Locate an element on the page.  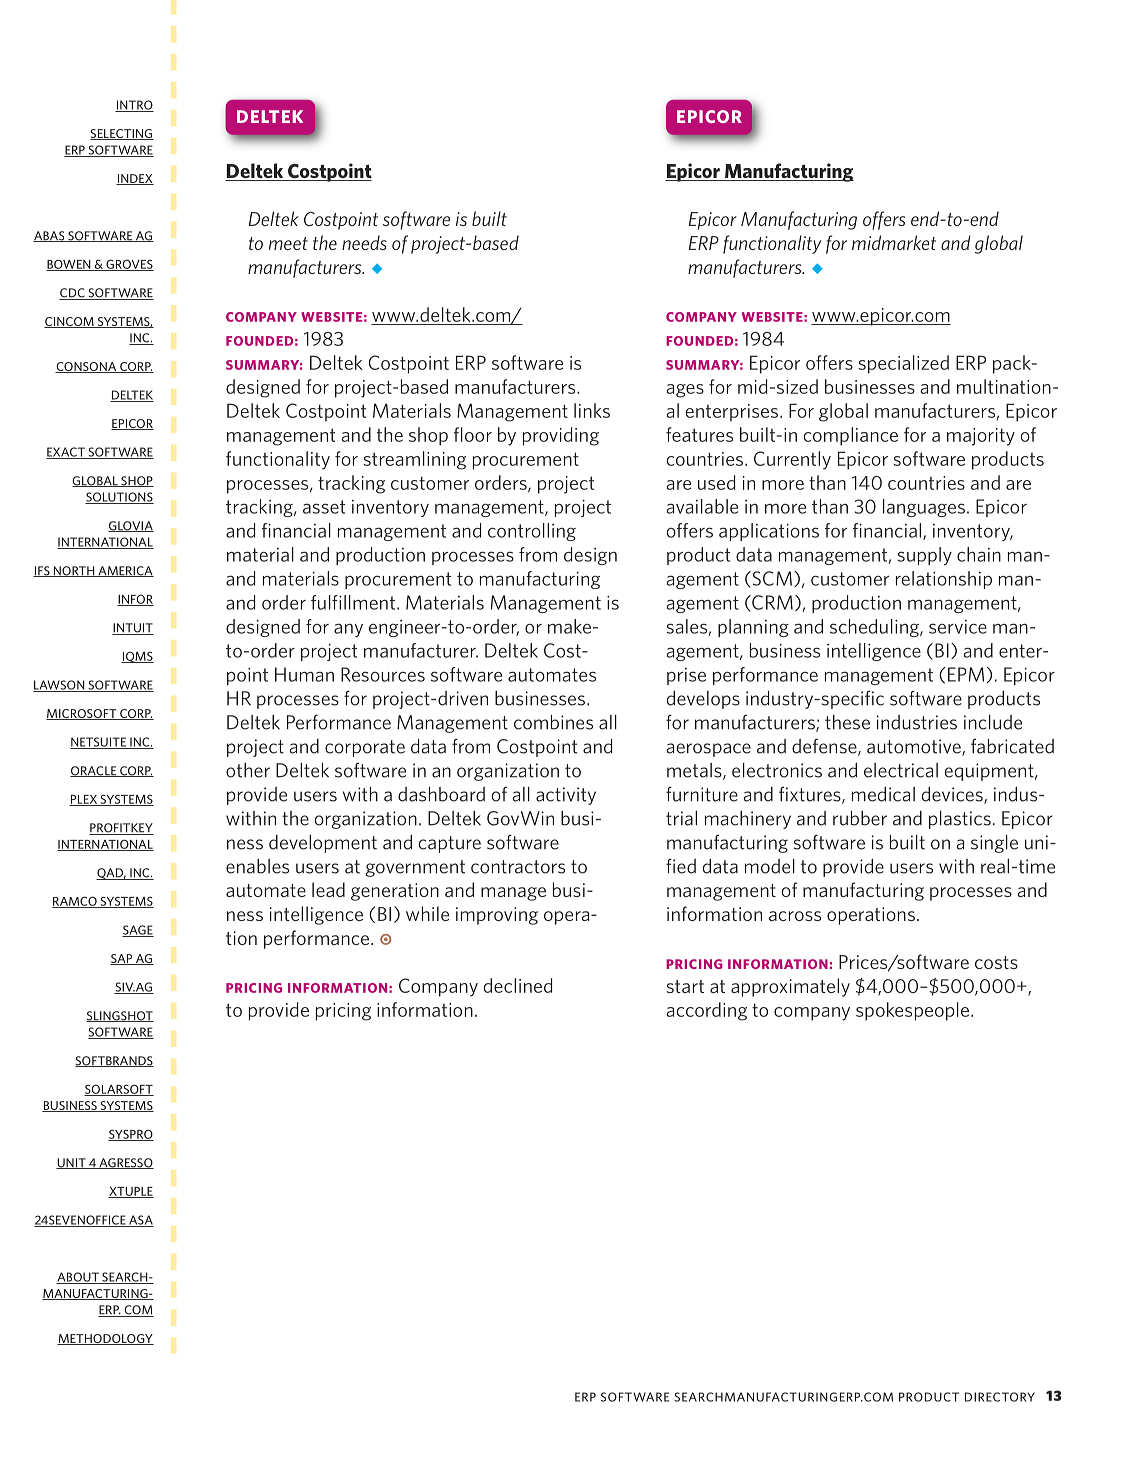
AMERICA is located at coordinates (125, 571).
